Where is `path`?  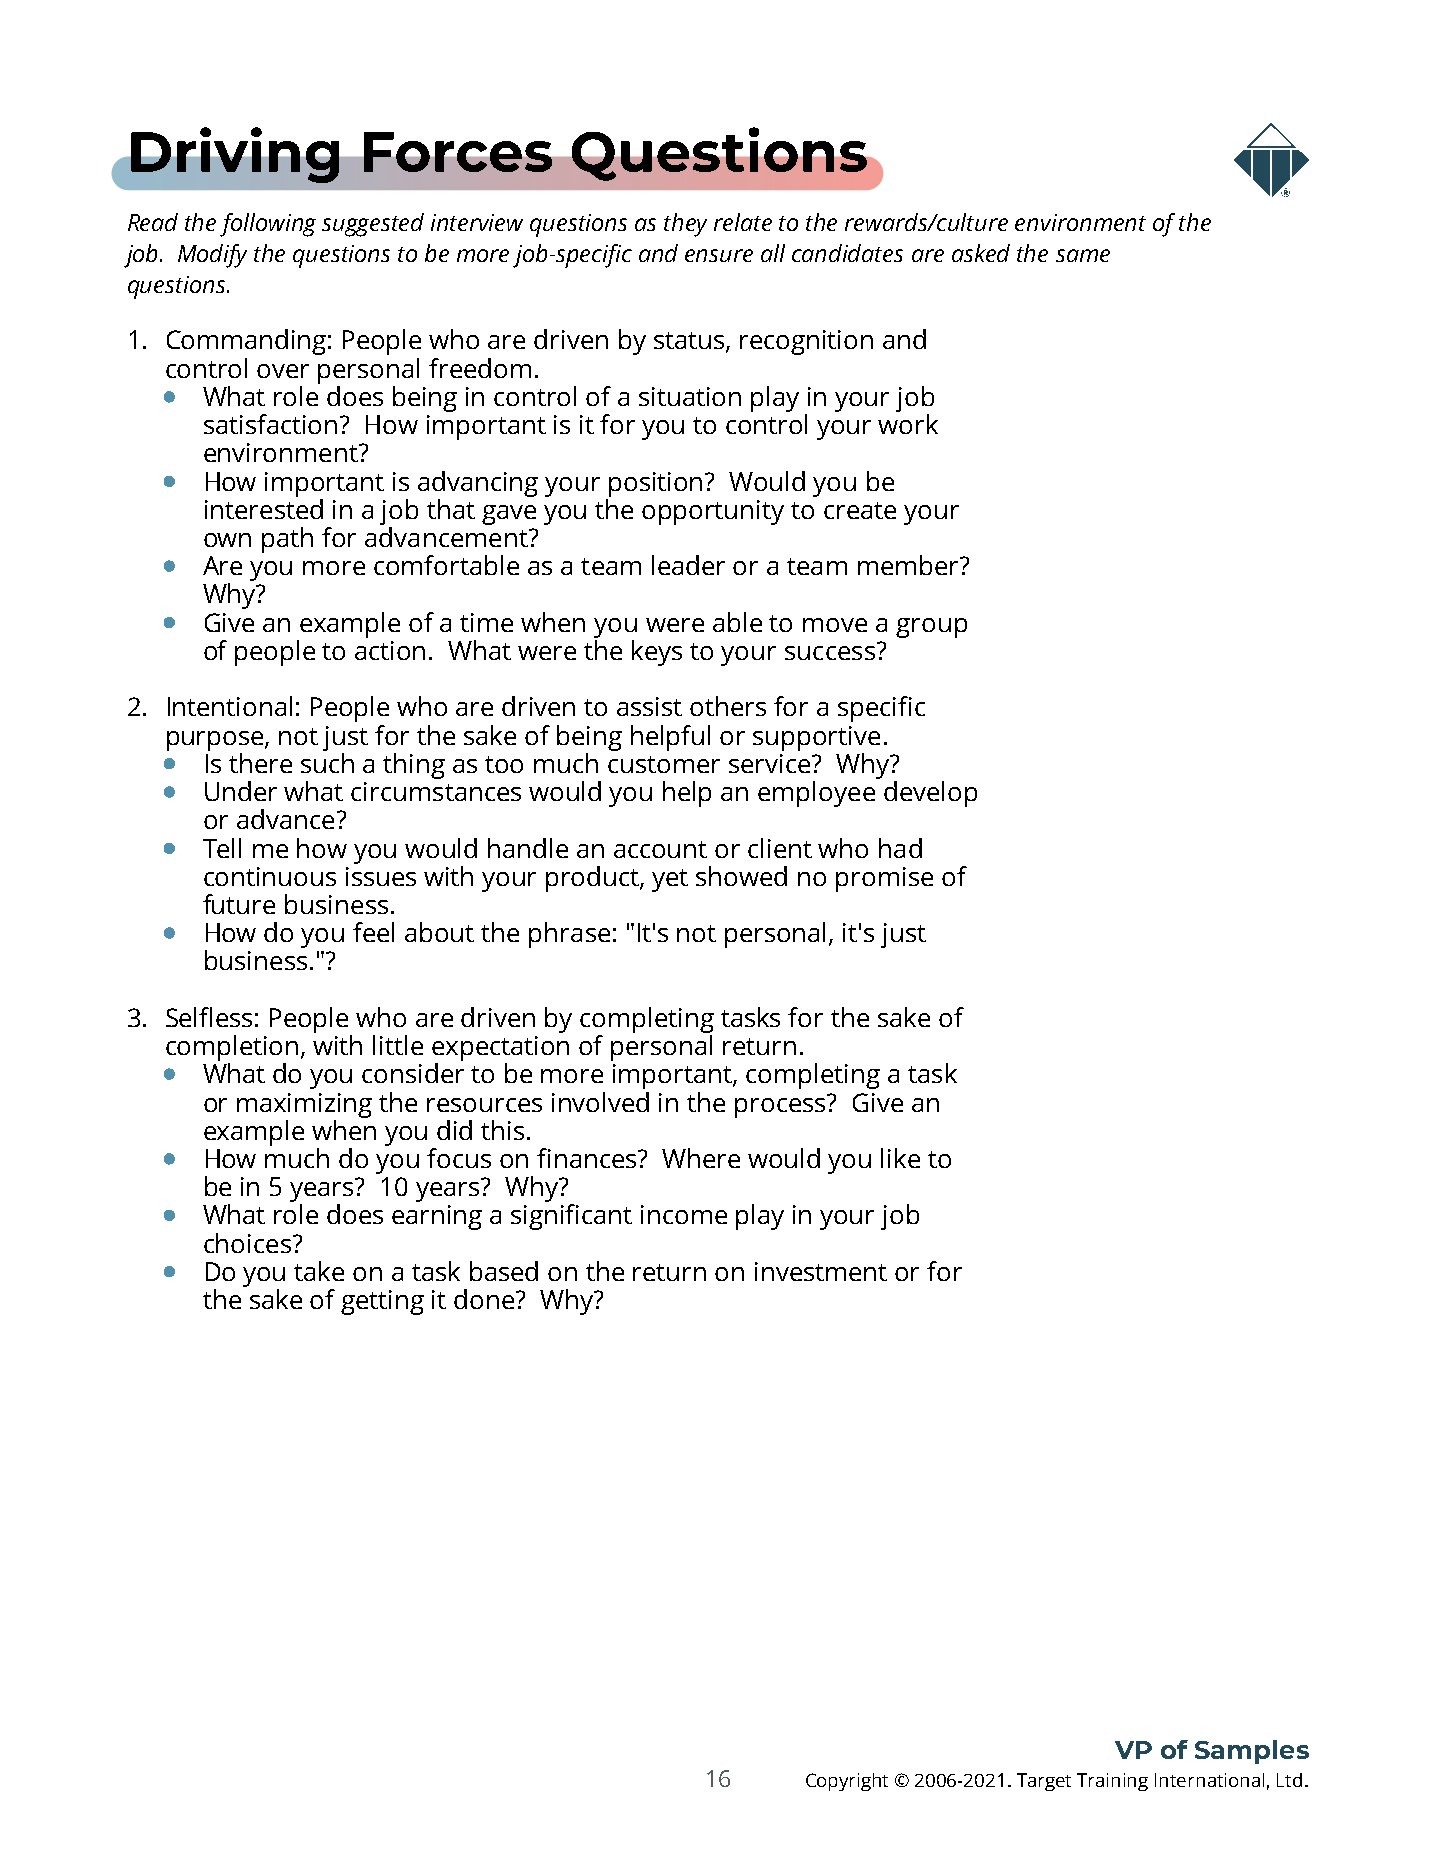
path is located at coordinates (287, 540).
